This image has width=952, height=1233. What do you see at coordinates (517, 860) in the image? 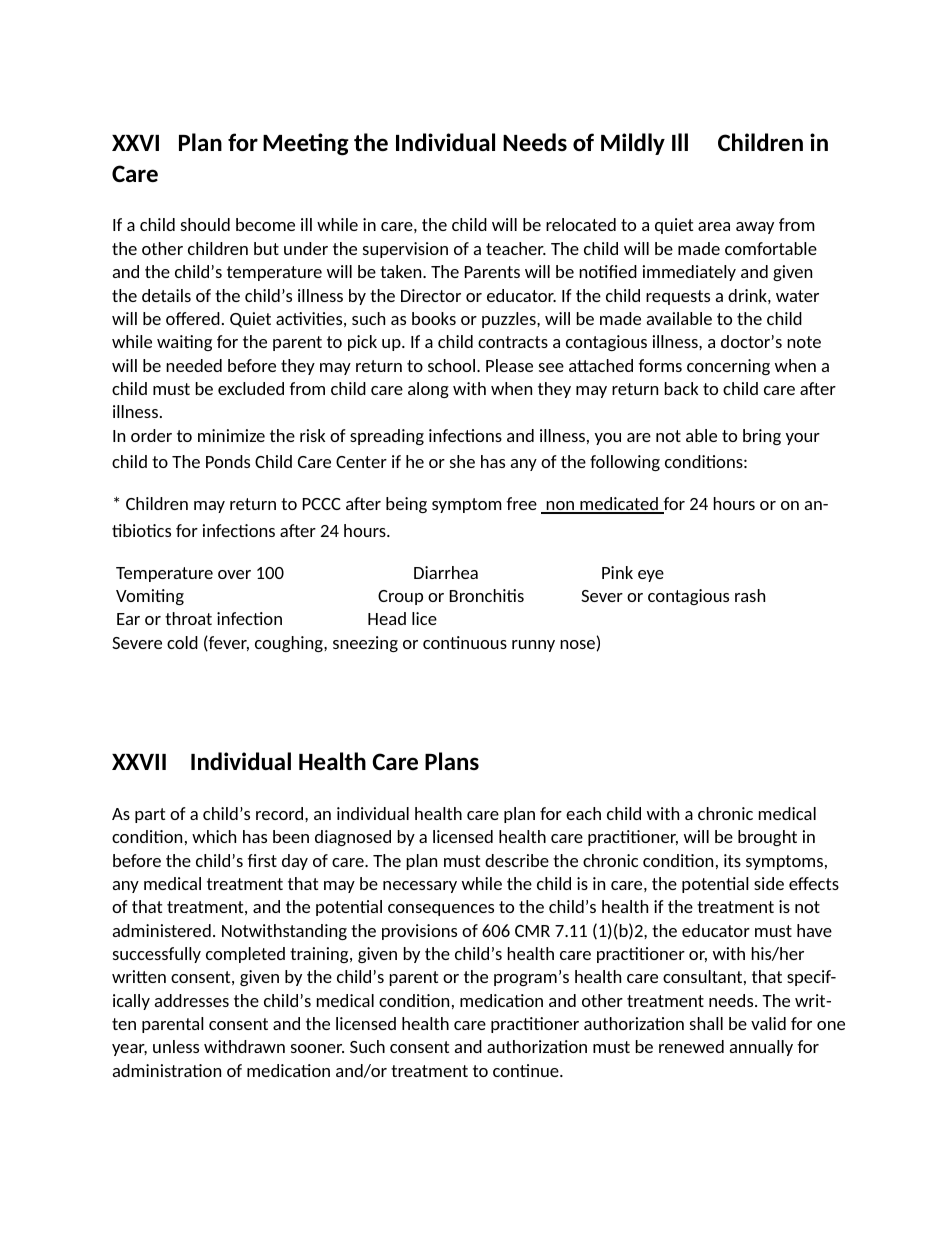
I see `describe` at bounding box center [517, 860].
